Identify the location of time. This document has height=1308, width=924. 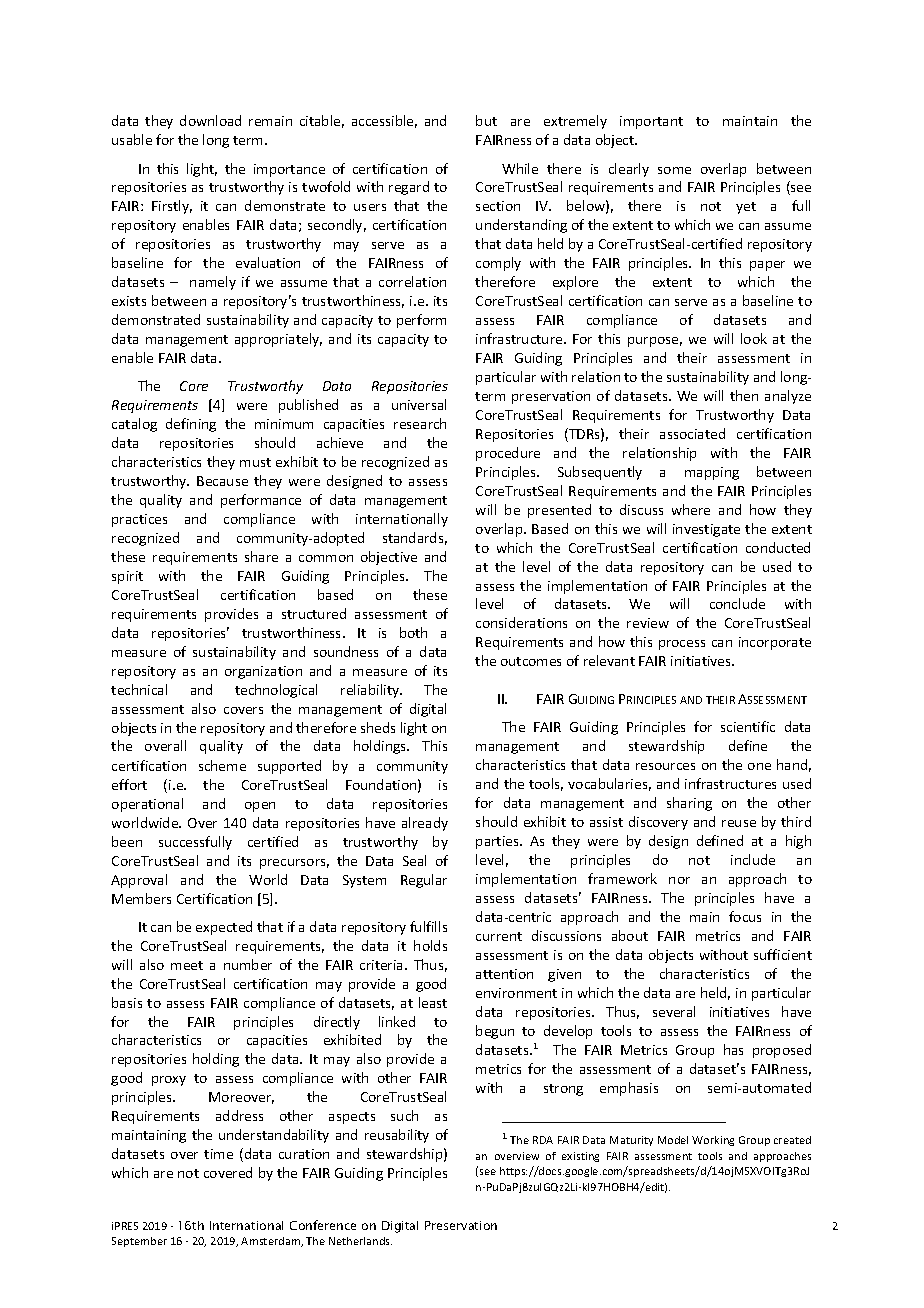
(218, 1154).
